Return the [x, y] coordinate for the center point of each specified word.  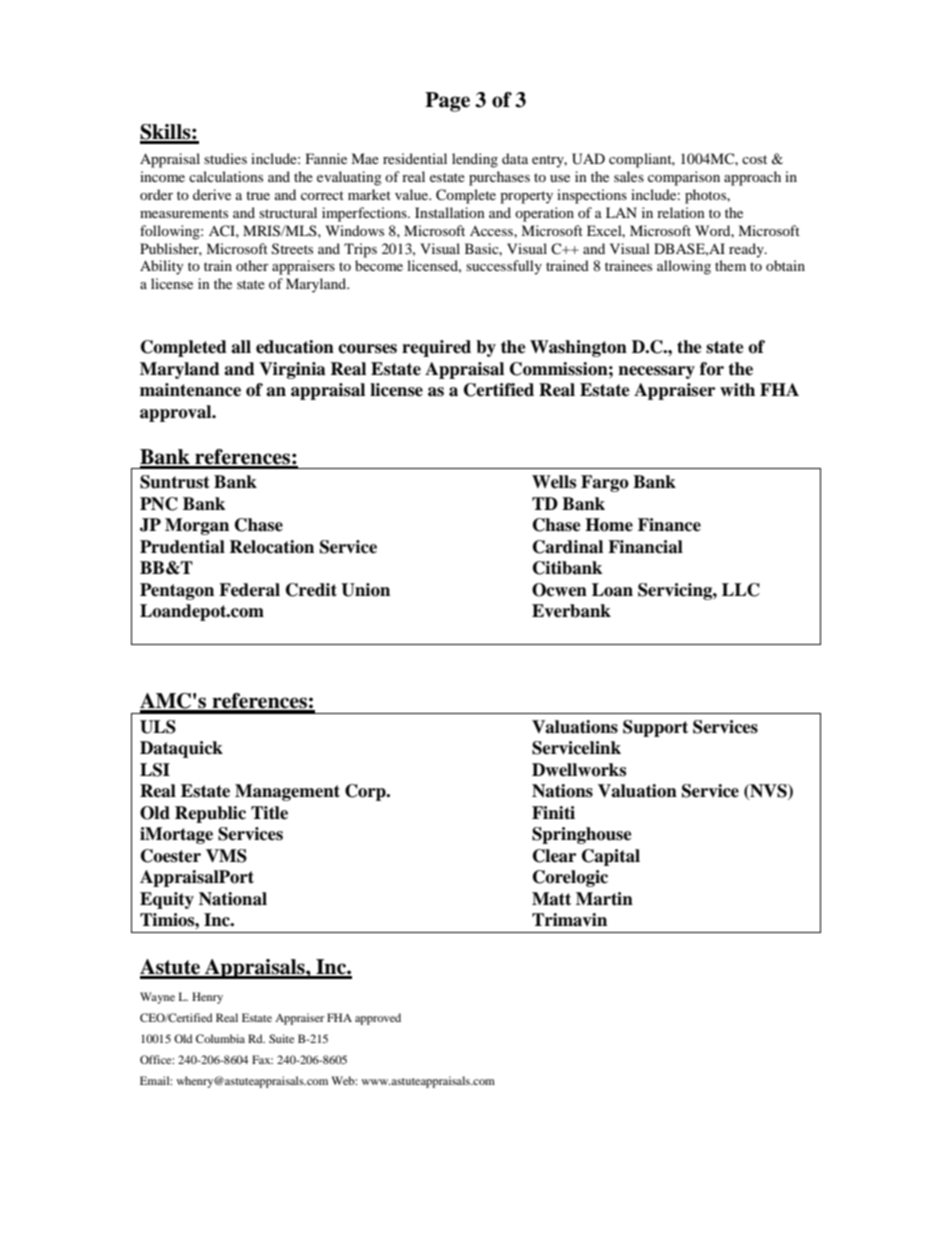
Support [655, 728]
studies [225, 158]
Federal [249, 590]
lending [475, 160]
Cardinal [568, 547]
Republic [210, 814]
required [436, 348]
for [712, 369]
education [295, 347]
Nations [562, 791]
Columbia [220, 1038]
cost [754, 159]
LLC [741, 590]
